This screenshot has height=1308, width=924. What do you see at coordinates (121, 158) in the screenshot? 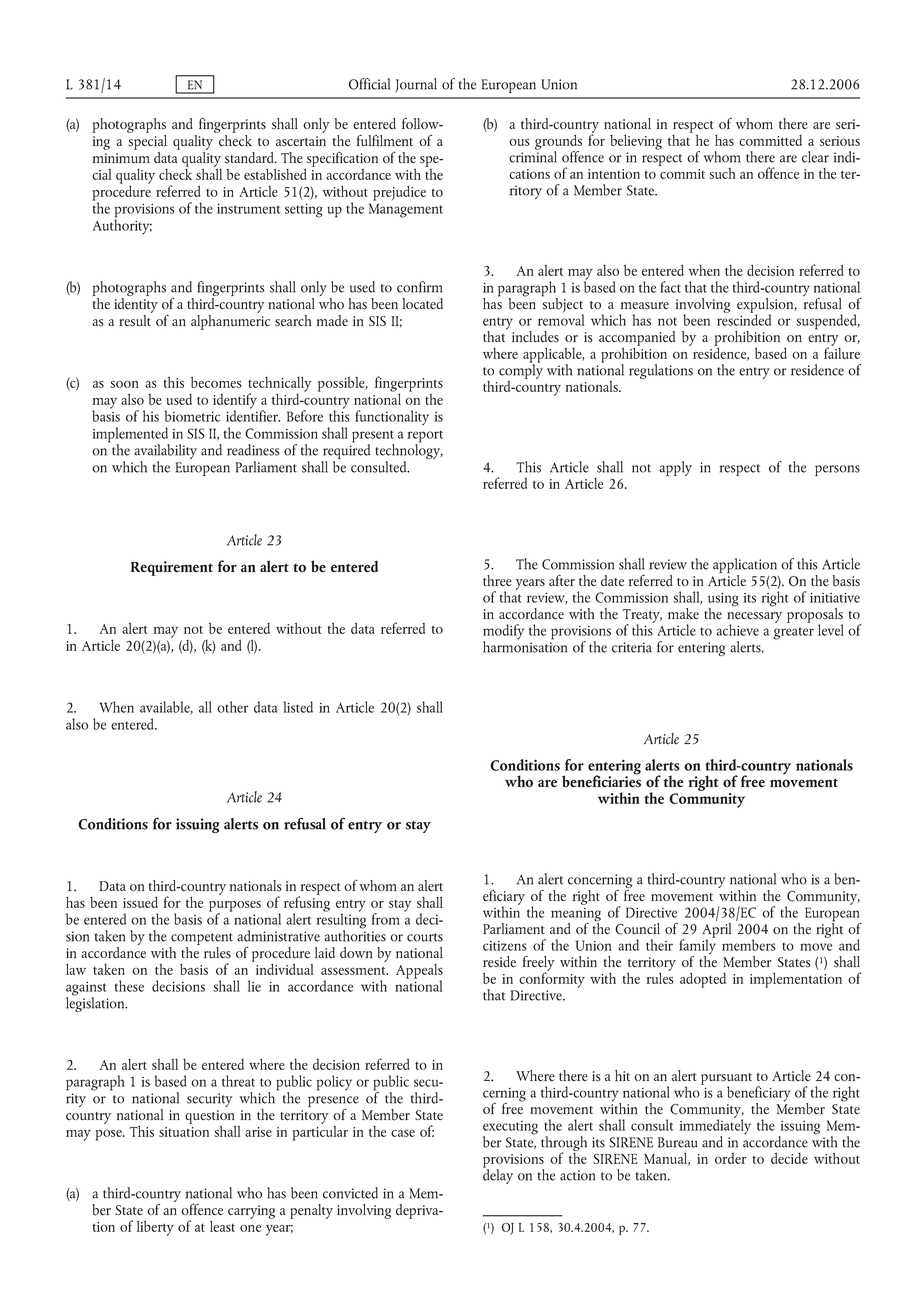
I see `minimum` at bounding box center [121, 158].
